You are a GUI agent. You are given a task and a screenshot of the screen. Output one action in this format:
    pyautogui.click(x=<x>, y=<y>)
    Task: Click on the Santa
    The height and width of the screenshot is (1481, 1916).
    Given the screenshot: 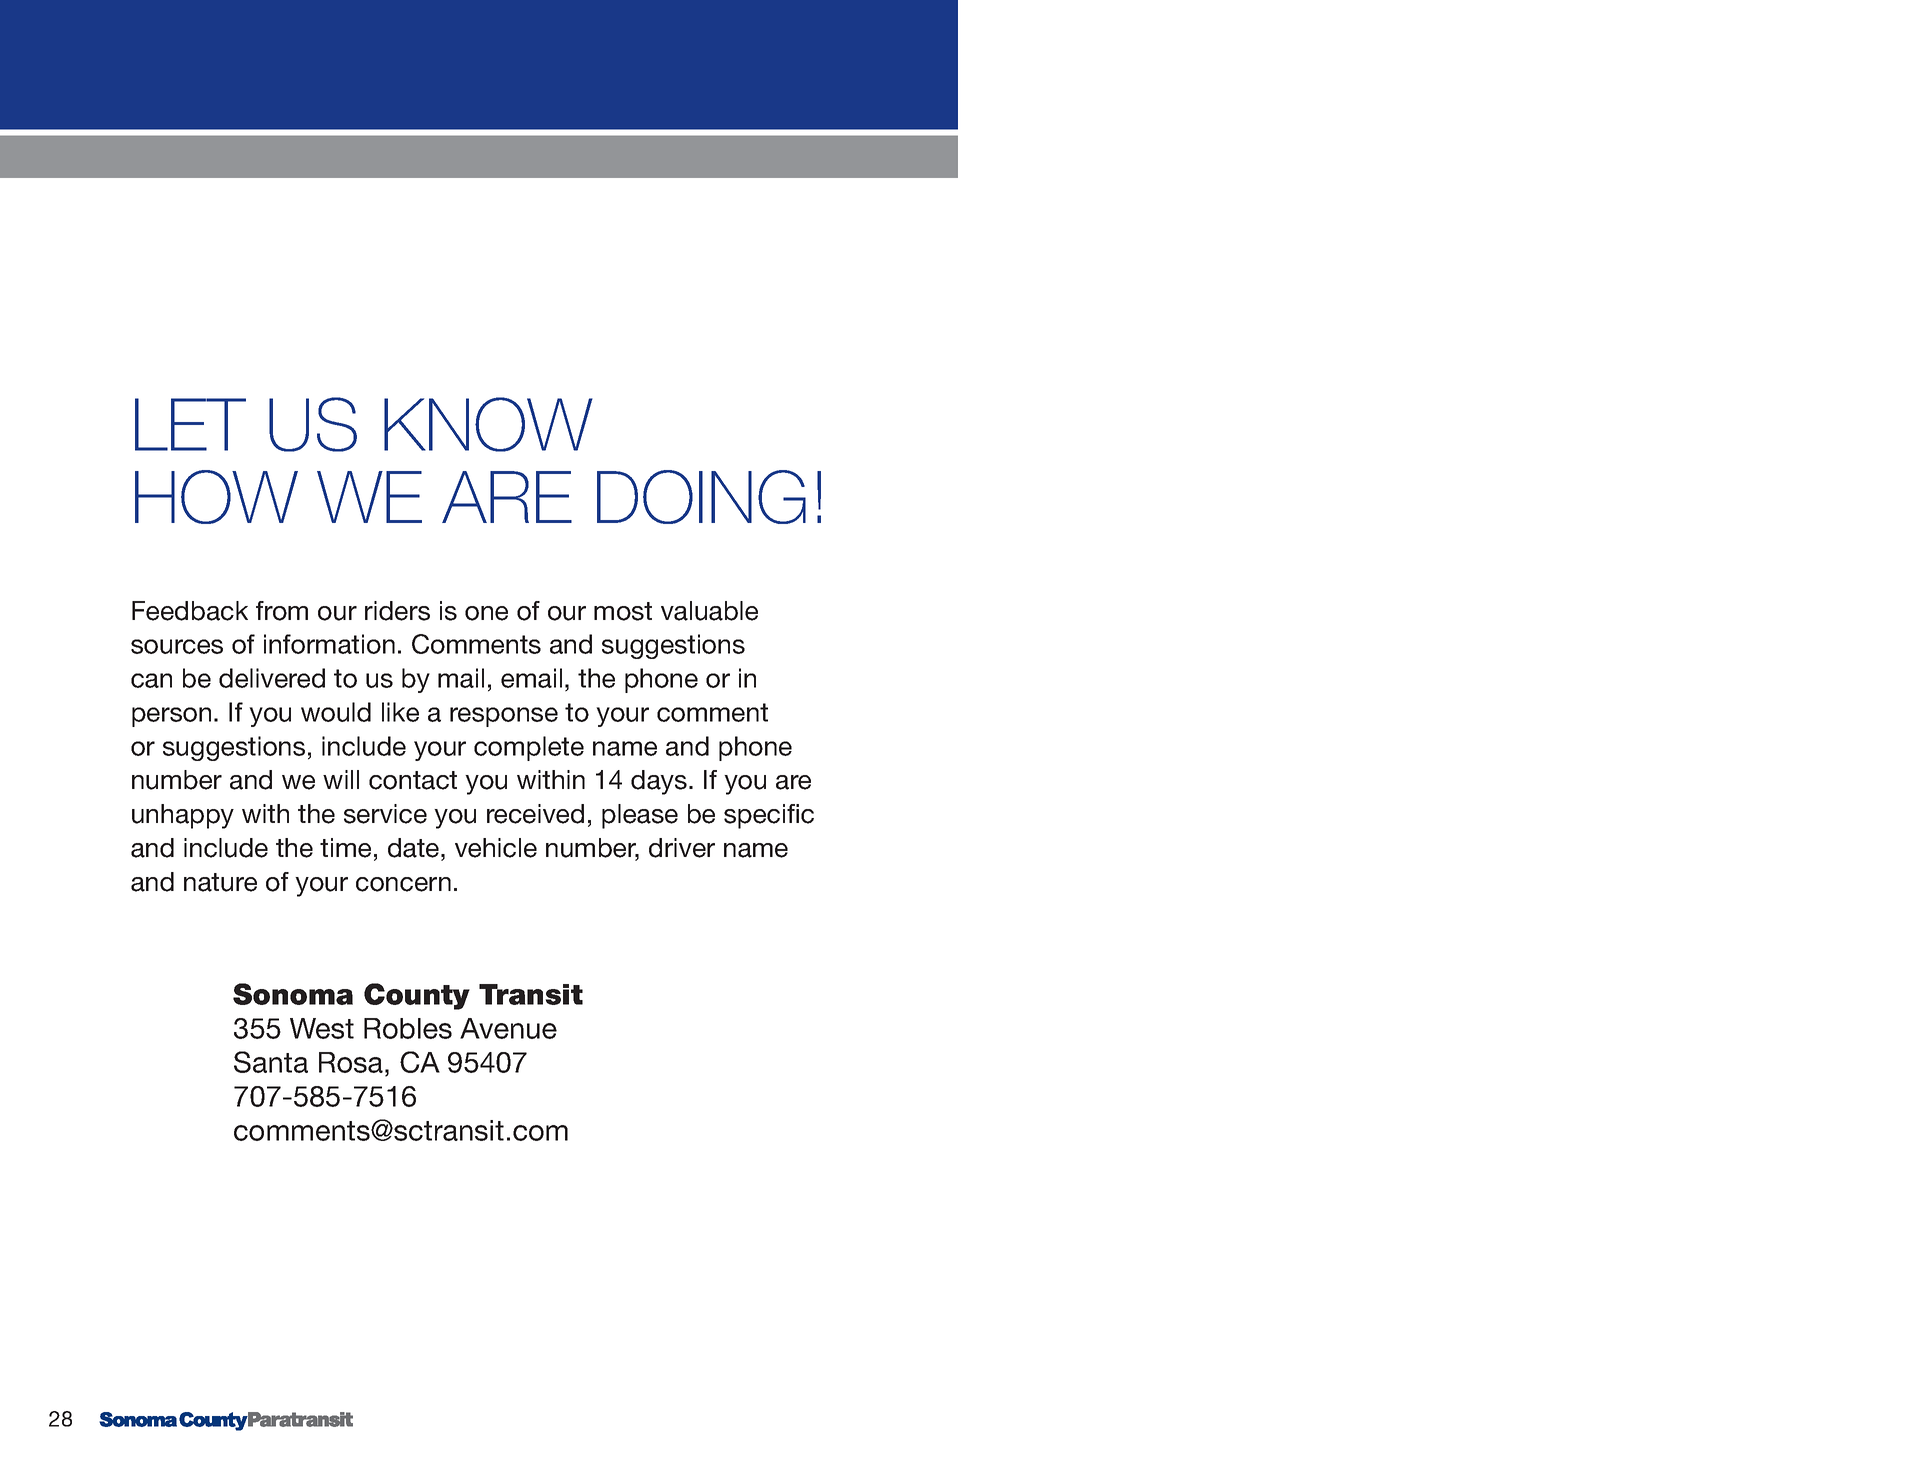 What is the action you would take?
    pyautogui.click(x=271, y=1062)
